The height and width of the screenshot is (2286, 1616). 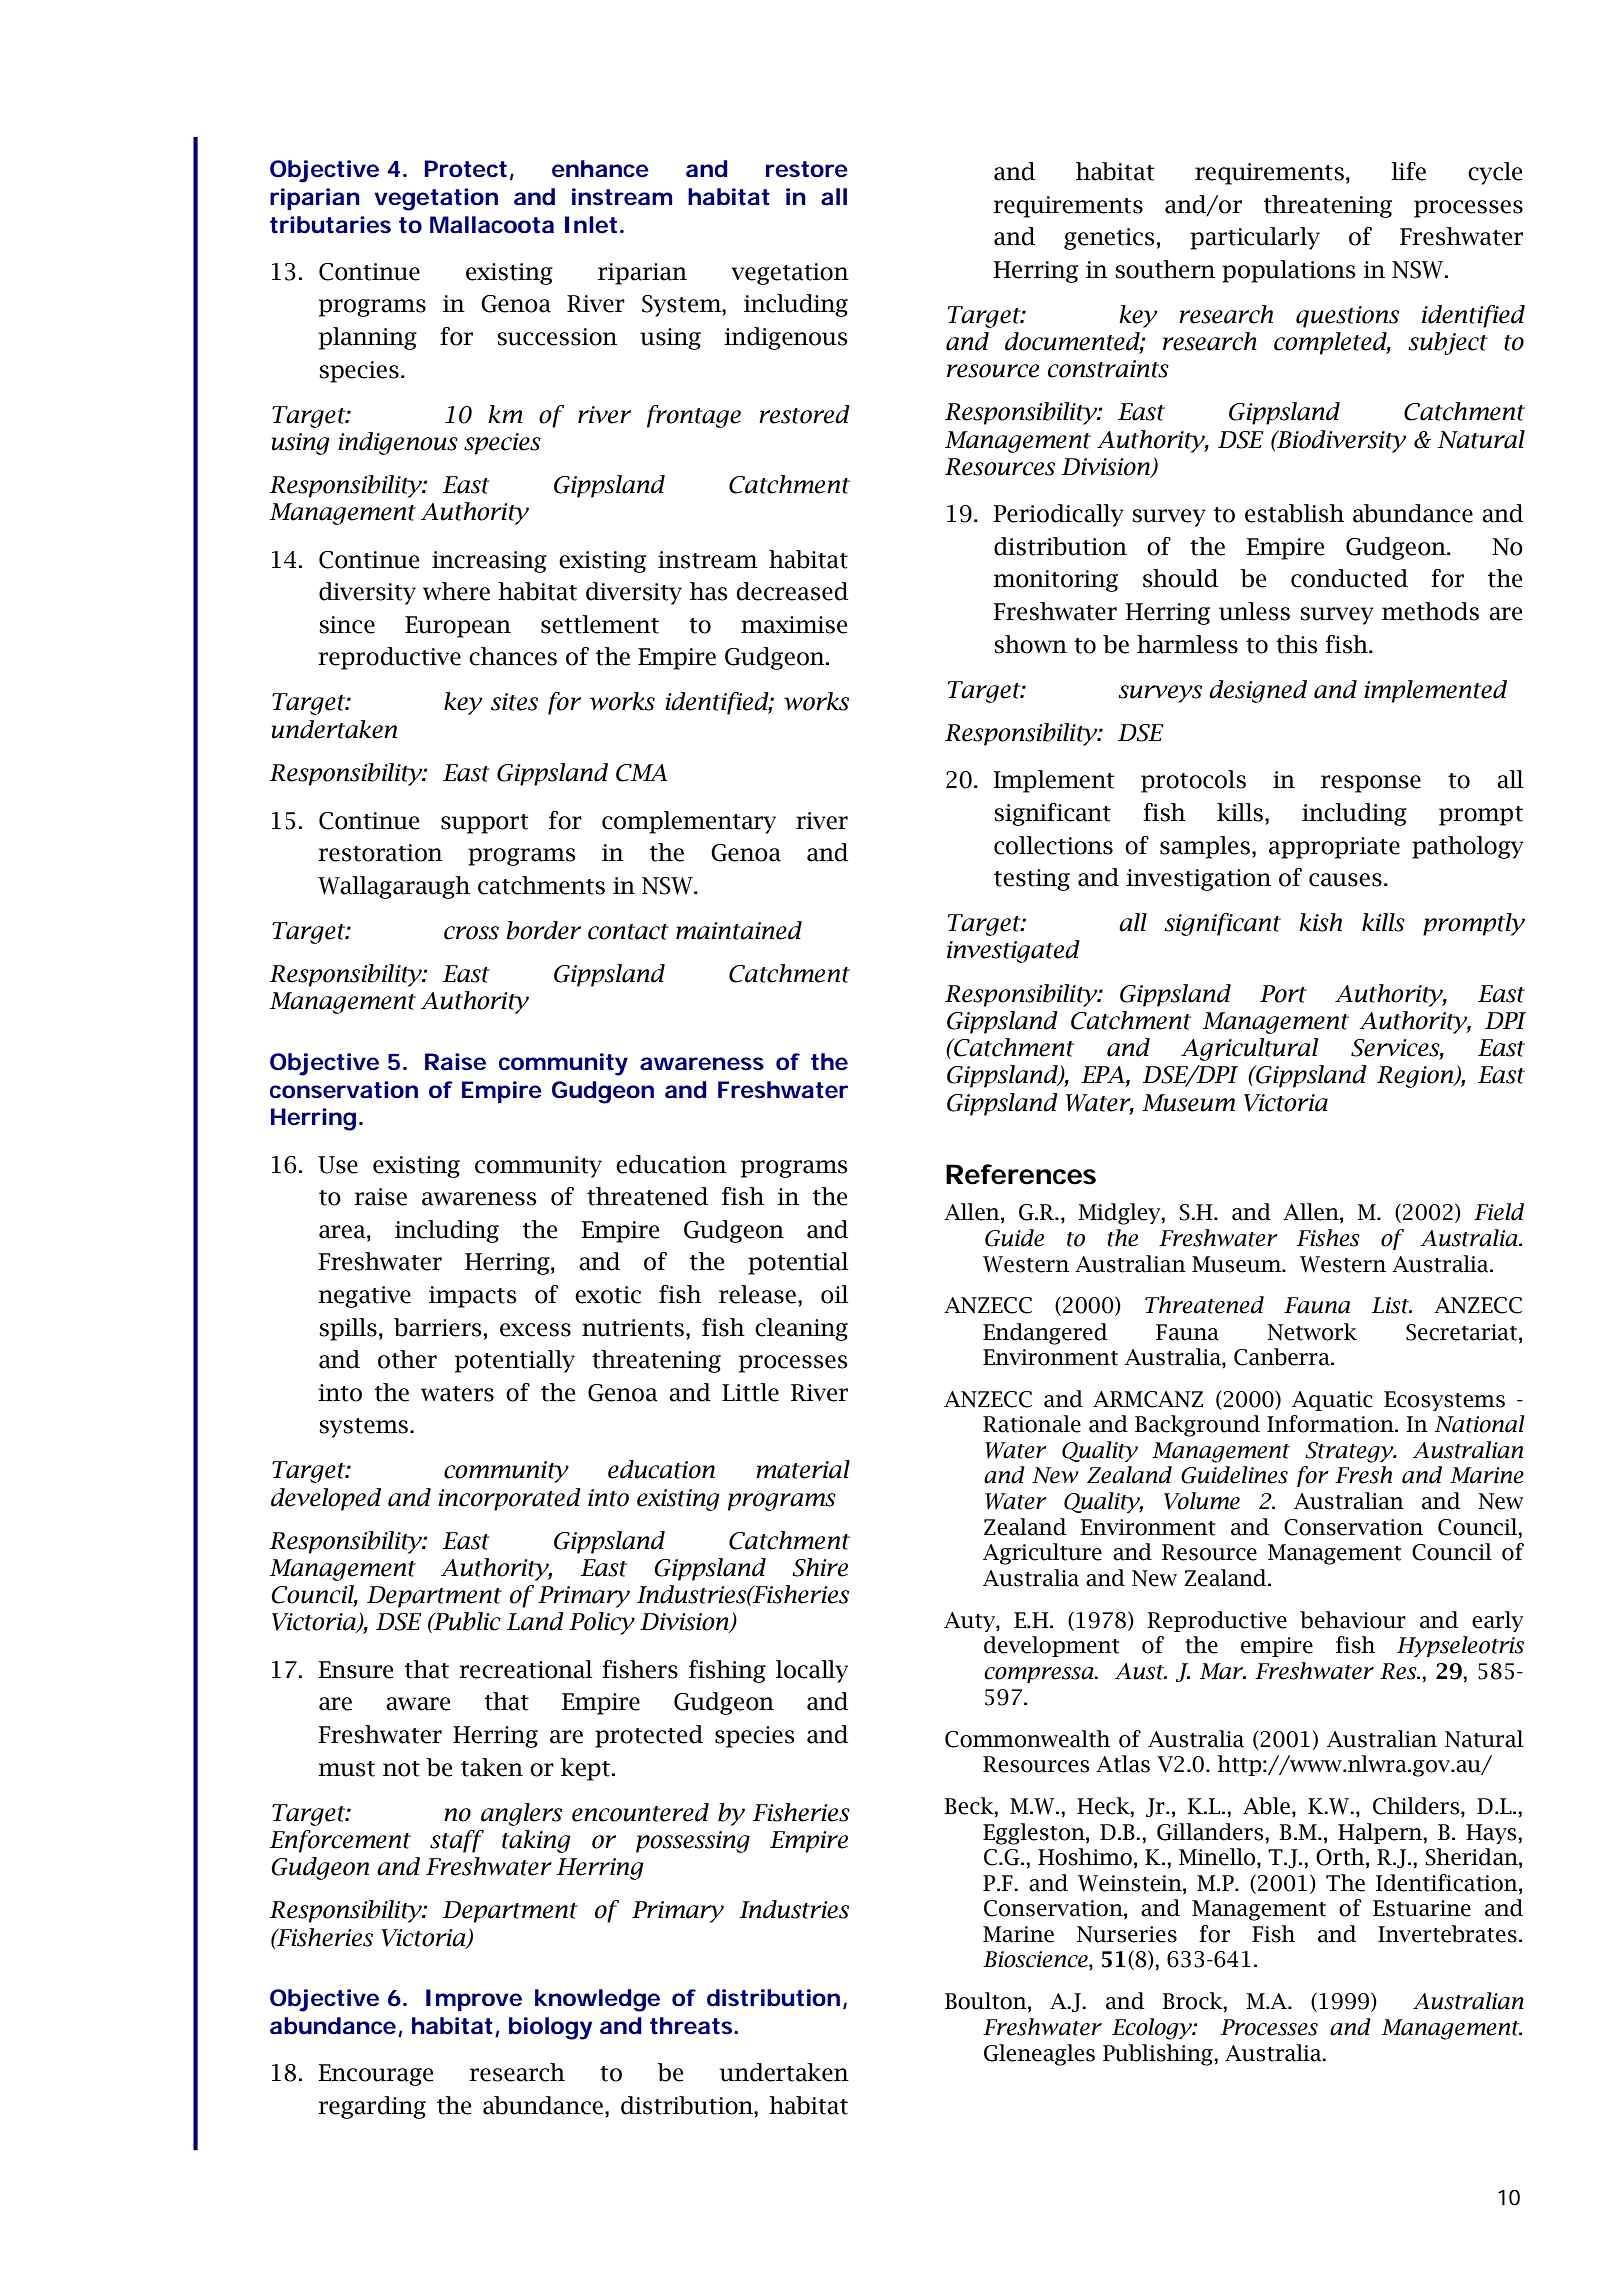 I want to click on threats, so click(x=692, y=2026).
